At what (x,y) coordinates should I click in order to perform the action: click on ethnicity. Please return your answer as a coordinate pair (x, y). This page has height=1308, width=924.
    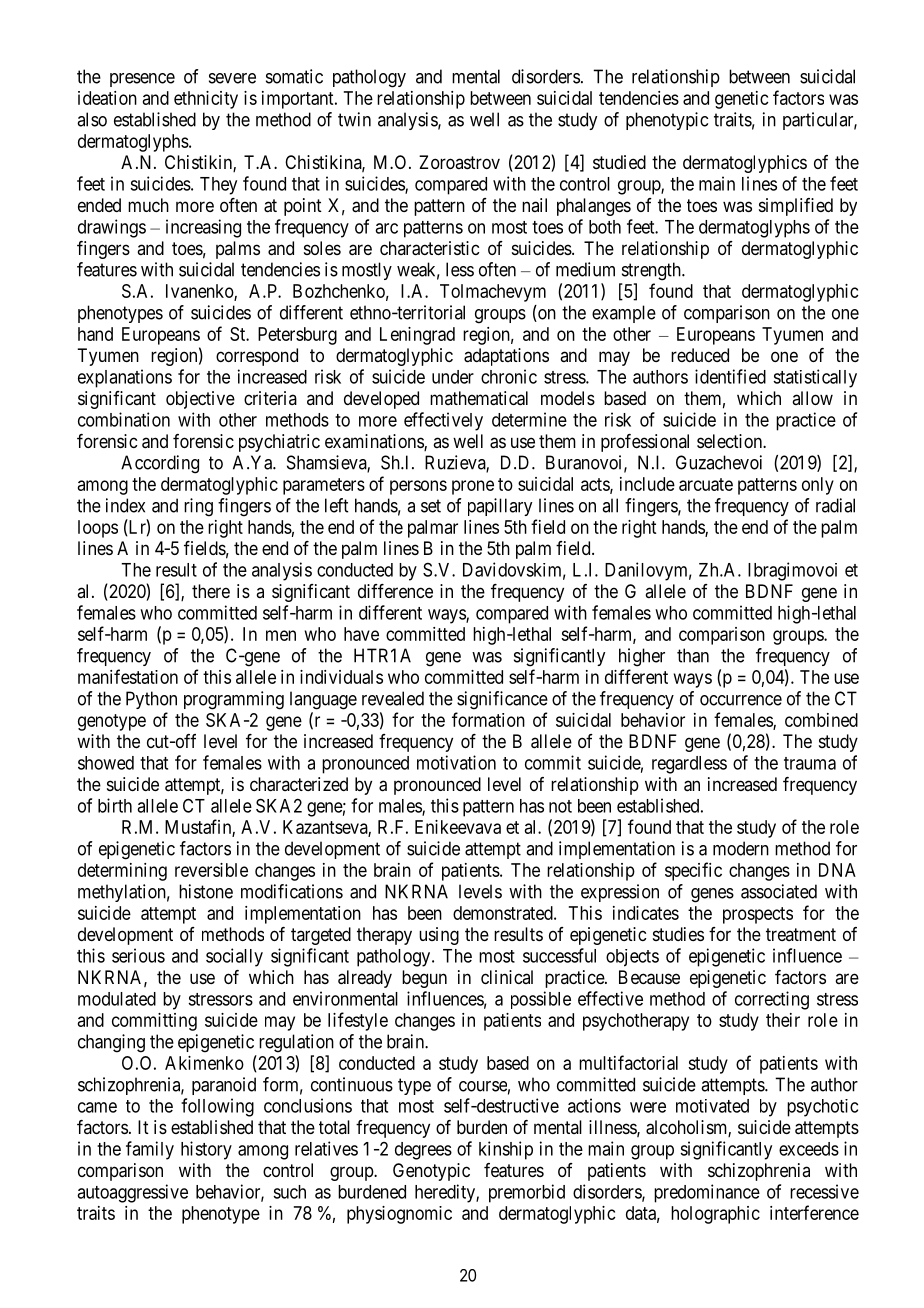
    Looking at the image, I should click on (206, 100).
